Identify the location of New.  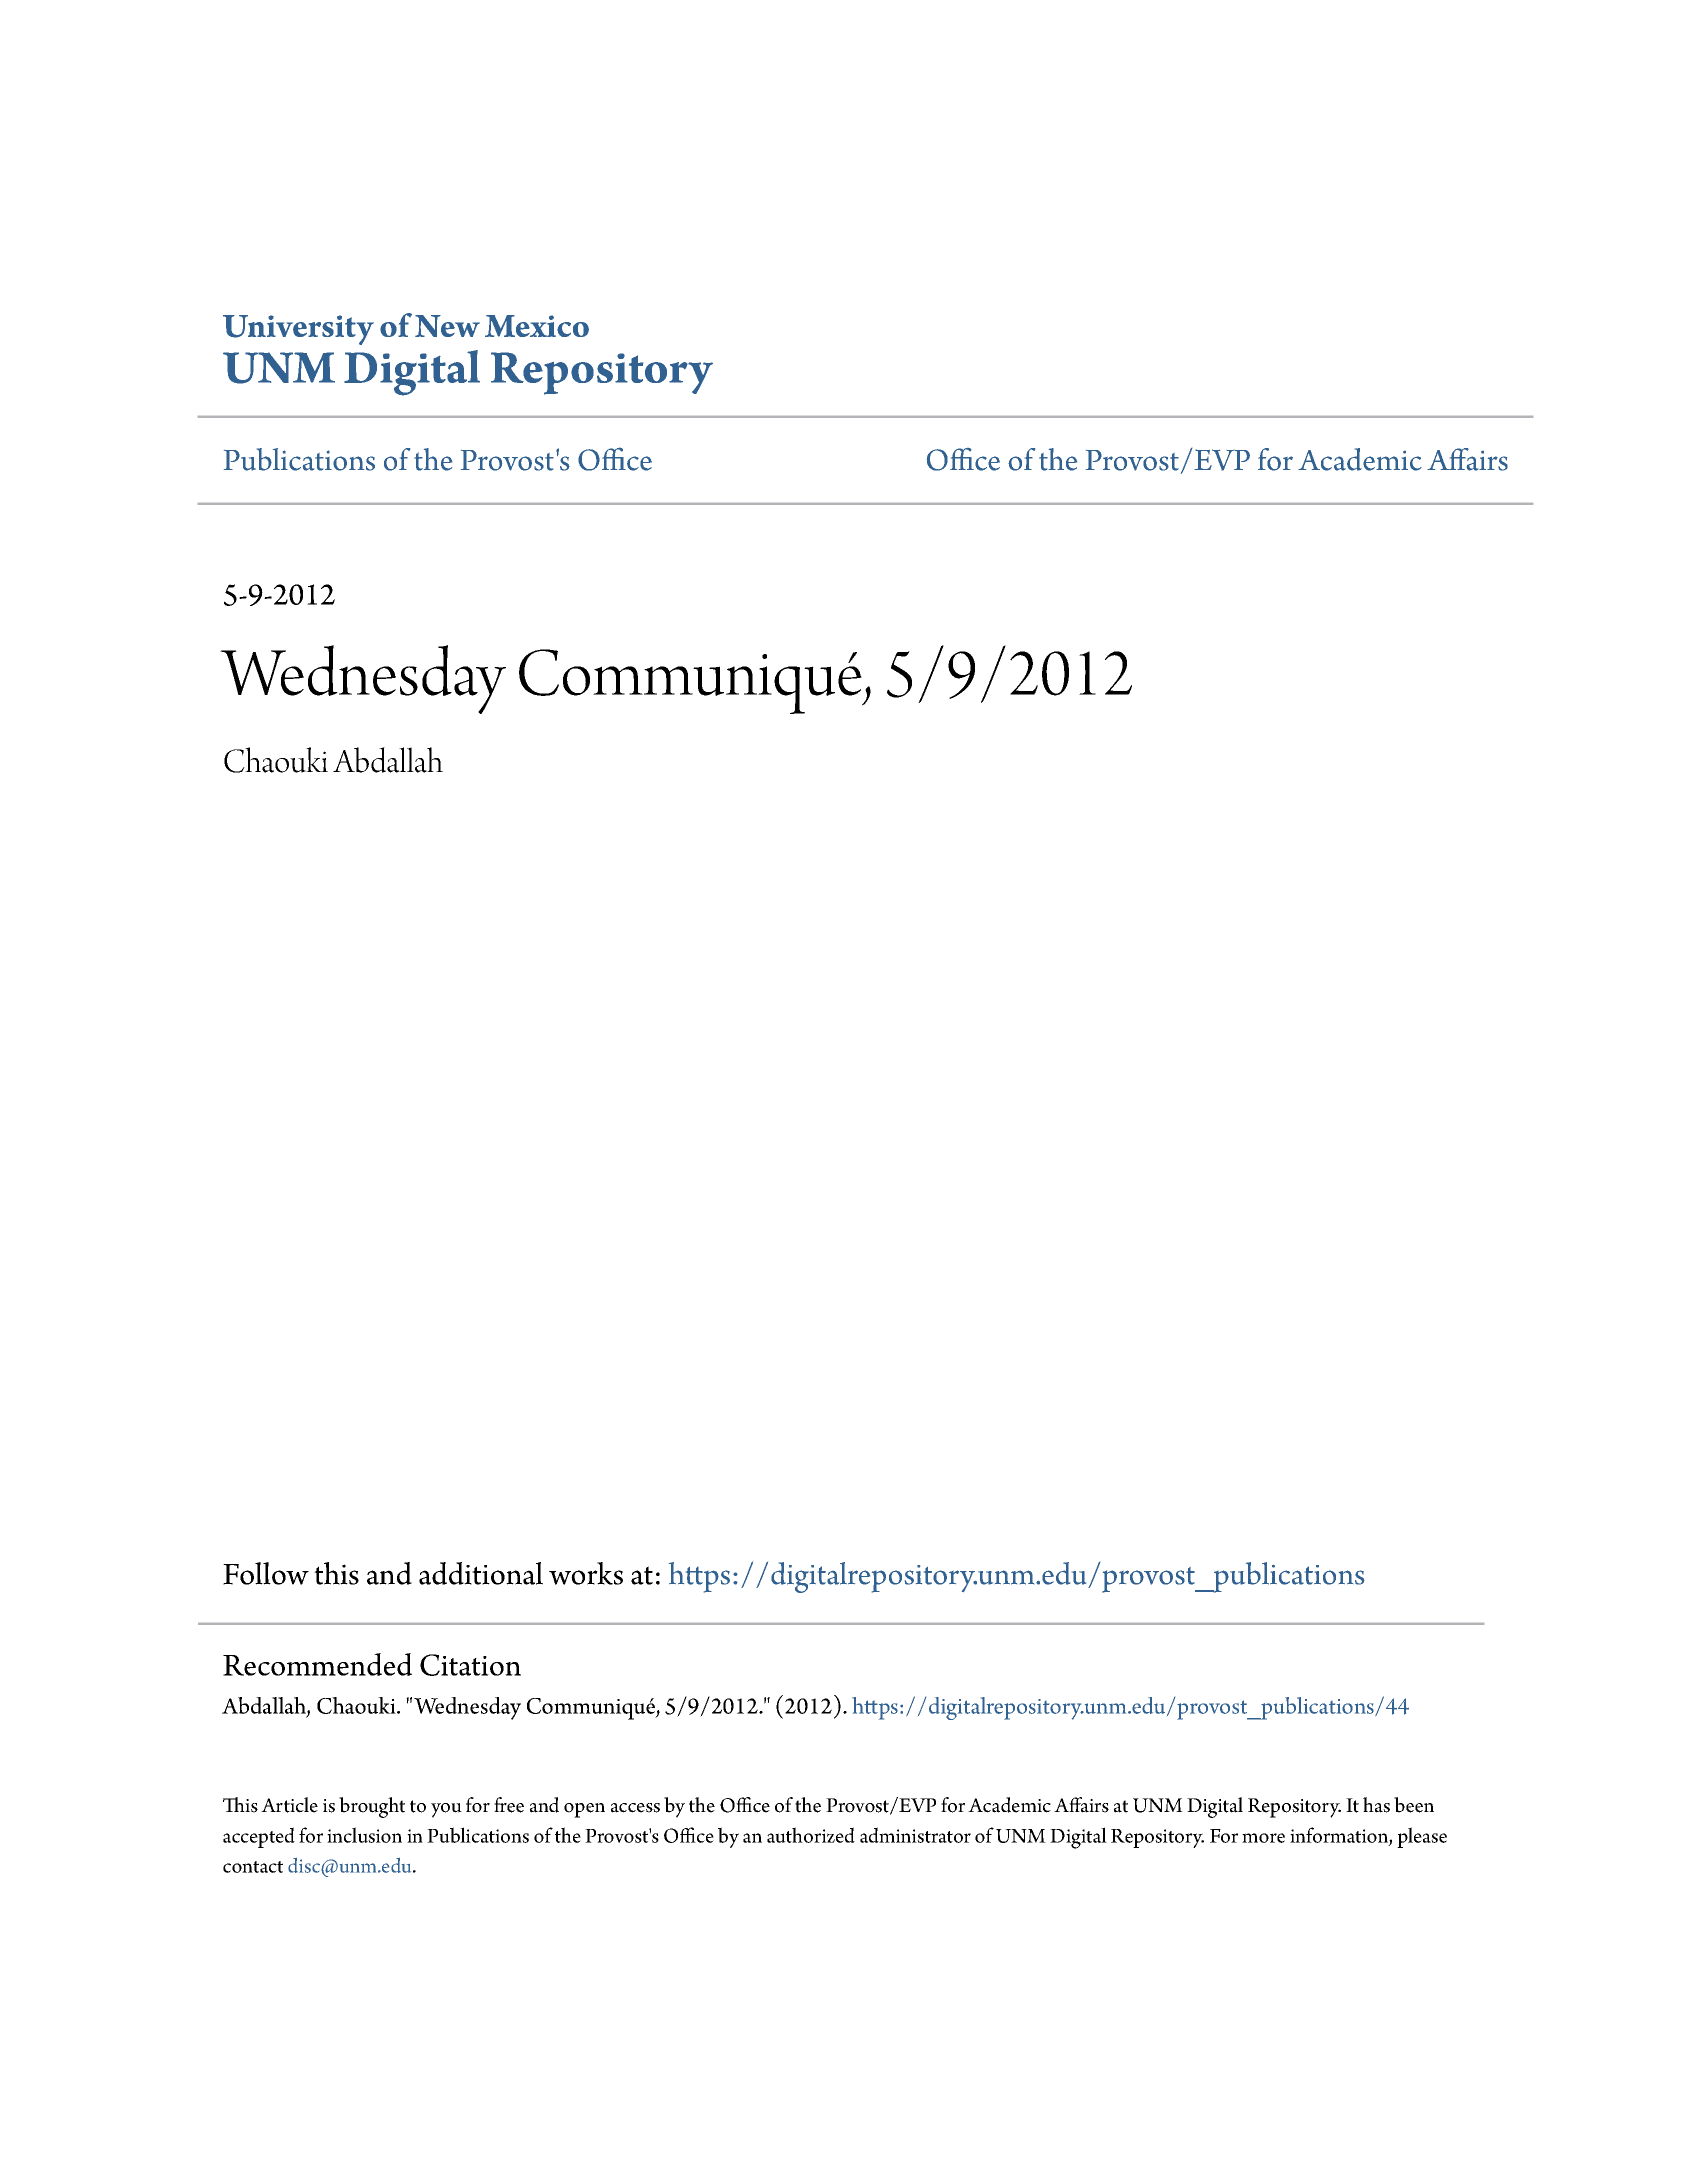
(447, 326).
